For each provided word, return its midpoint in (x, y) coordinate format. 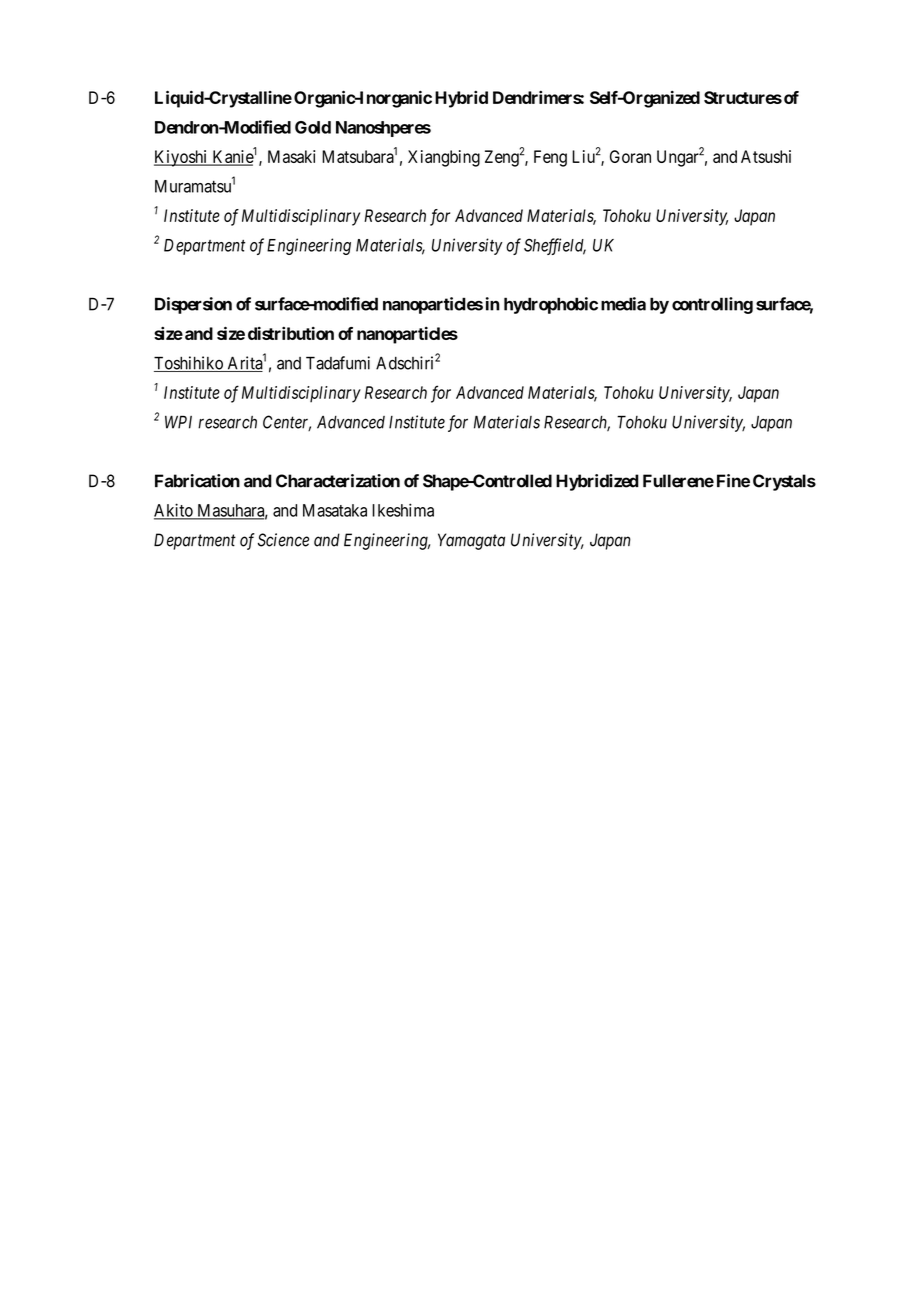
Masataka (335, 510)
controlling (712, 305)
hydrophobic (551, 305)
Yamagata (471, 541)
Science (283, 540)
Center (287, 423)
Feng (550, 158)
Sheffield (555, 246)
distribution (291, 333)
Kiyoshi (182, 158)
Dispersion (193, 305)
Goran (630, 156)
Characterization (338, 481)
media (623, 304)
